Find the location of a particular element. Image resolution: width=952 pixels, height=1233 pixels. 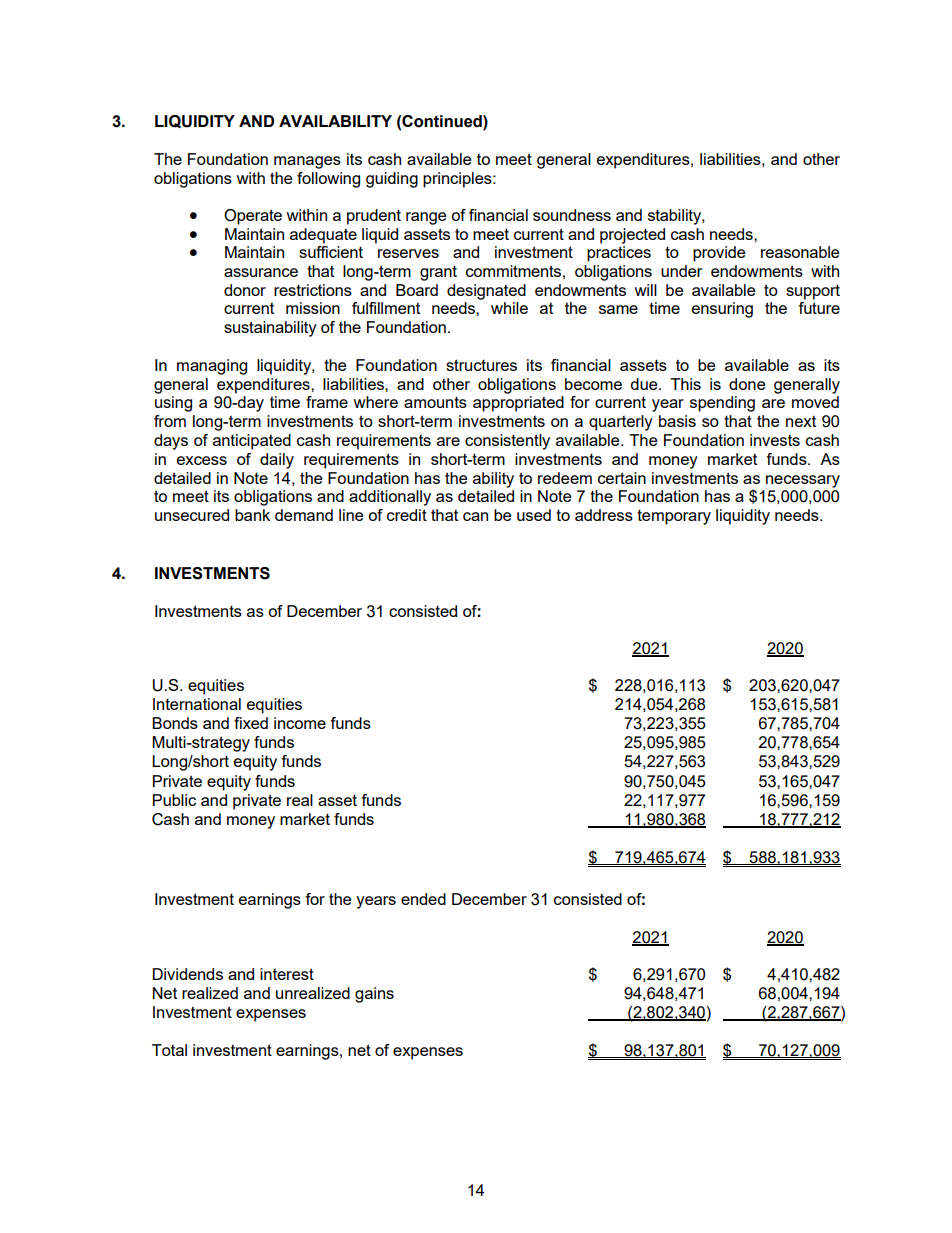

Operate is located at coordinates (253, 217).
